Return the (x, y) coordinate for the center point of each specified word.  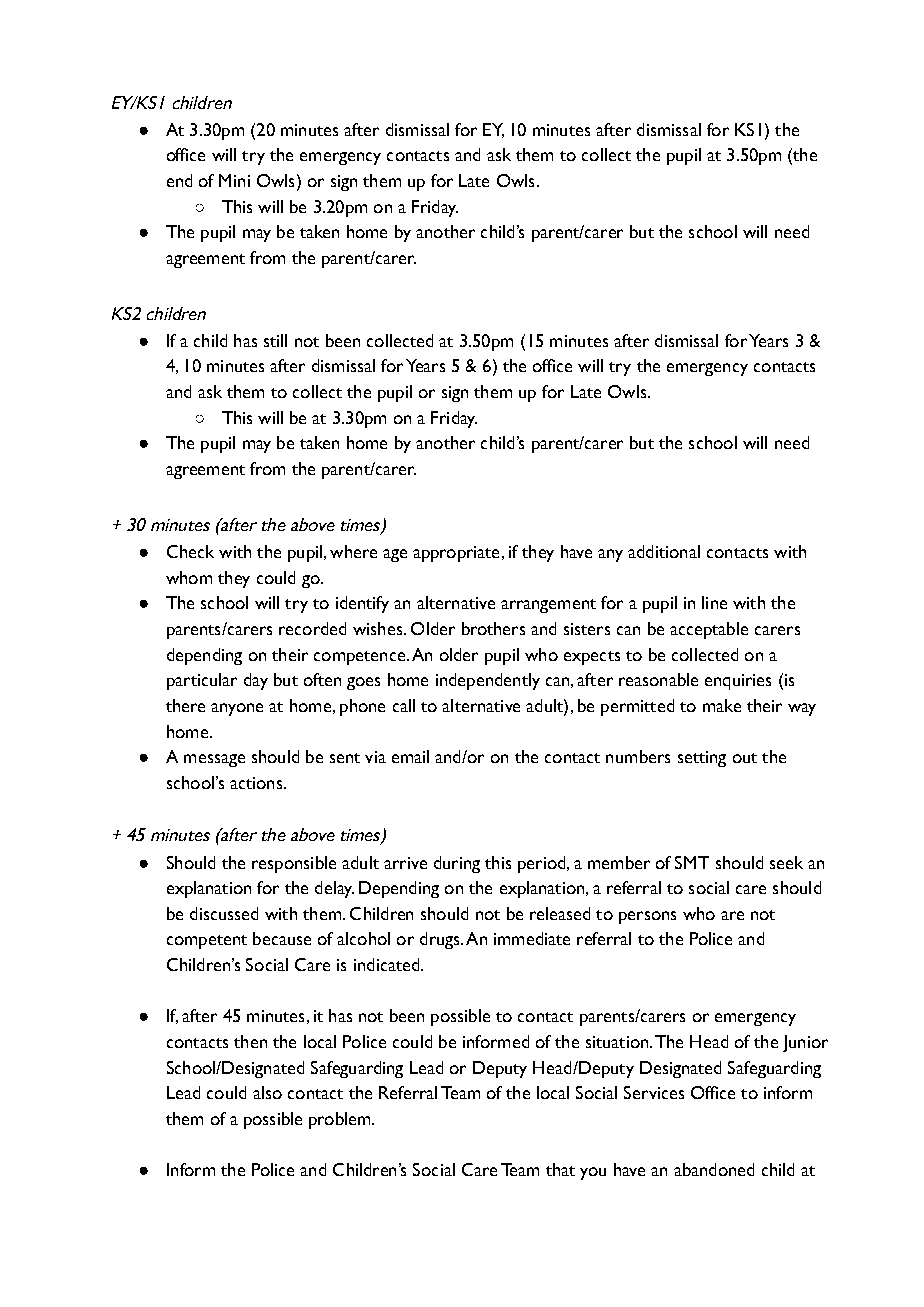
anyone (237, 709)
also (267, 1092)
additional (664, 551)
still (275, 340)
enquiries (738, 682)
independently (488, 681)
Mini (234, 180)
